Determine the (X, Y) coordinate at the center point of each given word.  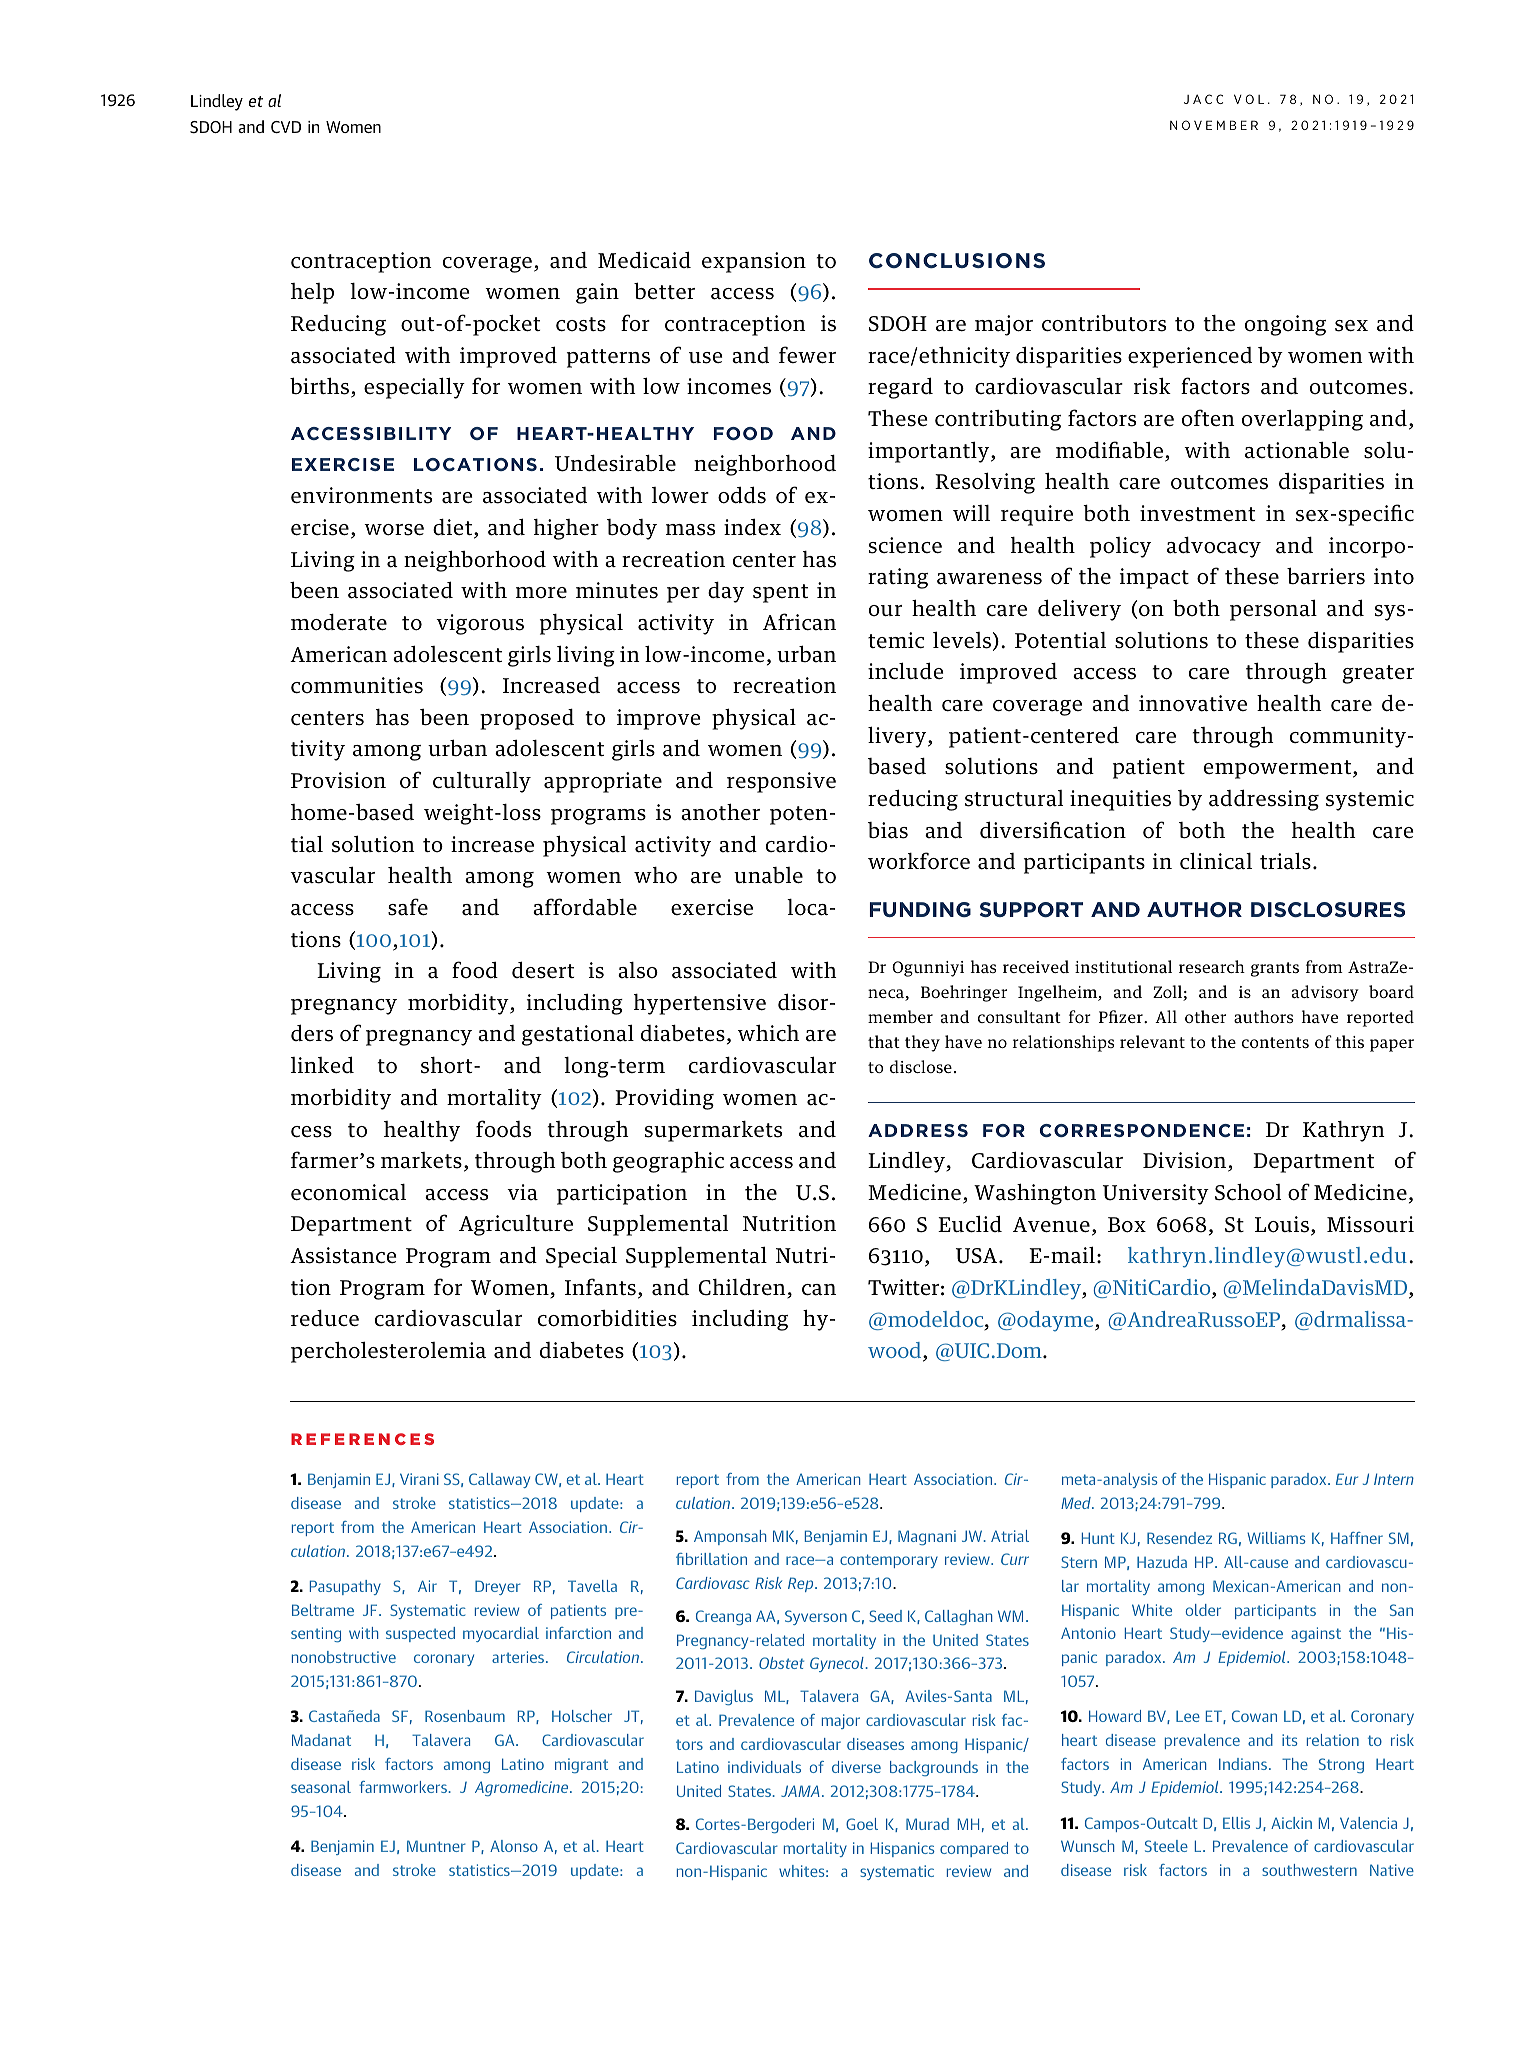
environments (361, 495)
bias (888, 830)
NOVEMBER (1214, 125)
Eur (1347, 1479)
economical (348, 1192)
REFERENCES (362, 1439)
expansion (754, 262)
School (1248, 1192)
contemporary (889, 1561)
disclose (921, 1066)
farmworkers (404, 1787)
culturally (482, 782)
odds (742, 495)
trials (1285, 861)
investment (1198, 513)
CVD (286, 127)
